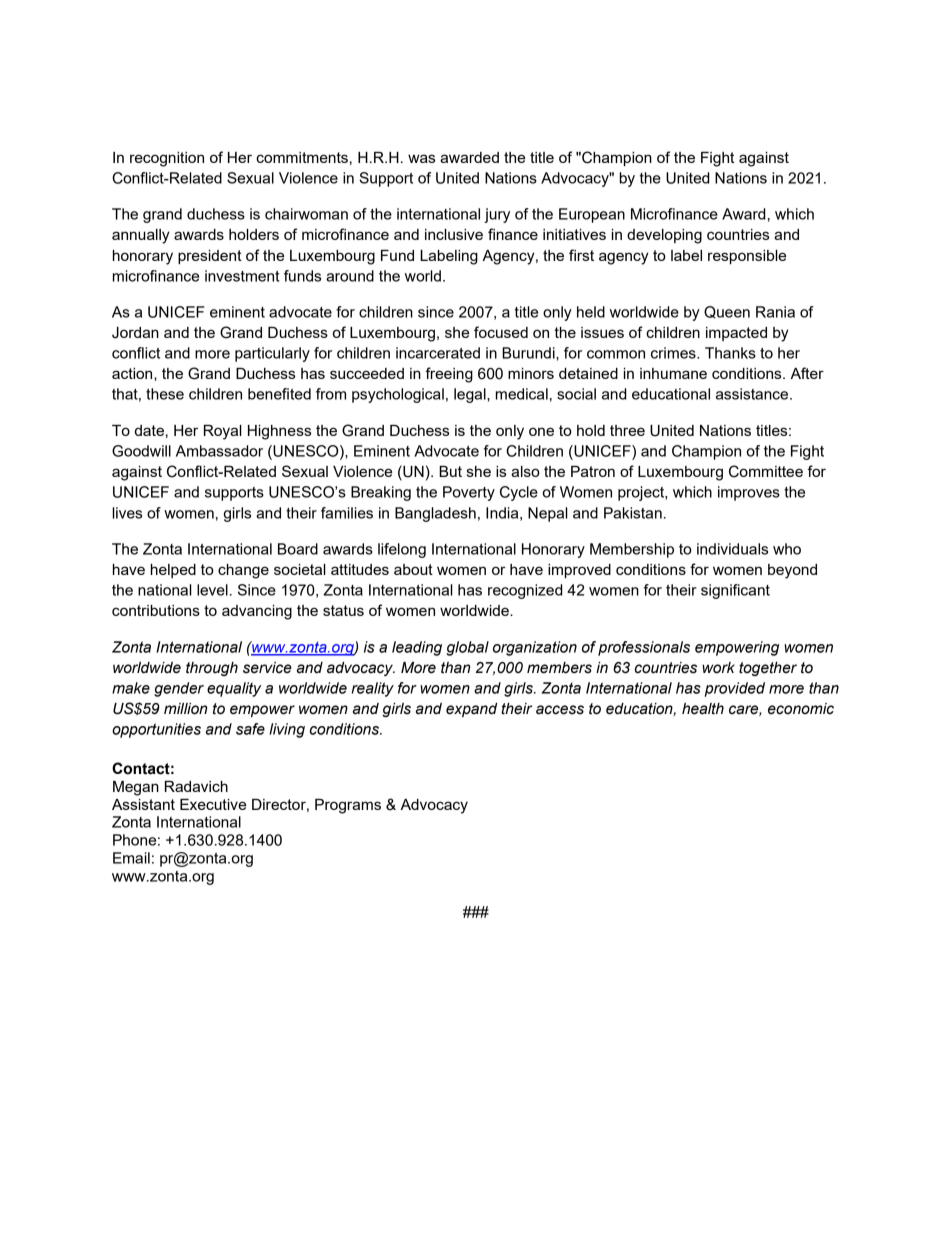 The image size is (952, 1233). Describe the element at coordinates (438, 353) in the document. I see `incarcerated` at that location.
